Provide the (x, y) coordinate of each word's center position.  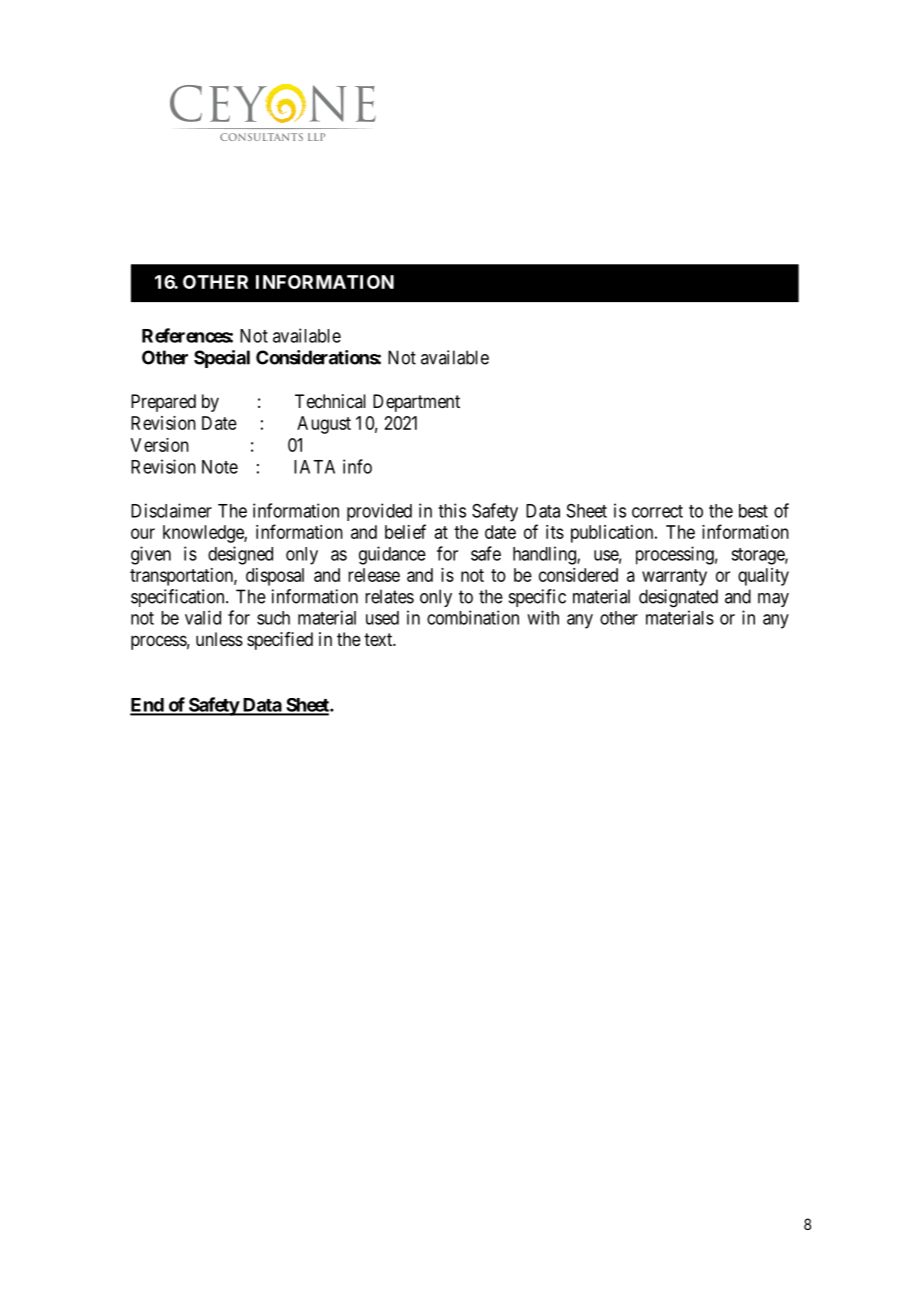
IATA (314, 467)
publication (613, 534)
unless (219, 639)
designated (678, 598)
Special (222, 359)
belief (405, 531)
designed (240, 555)
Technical (330, 401)
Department (416, 403)
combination (473, 617)
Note (220, 467)
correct (657, 511)
